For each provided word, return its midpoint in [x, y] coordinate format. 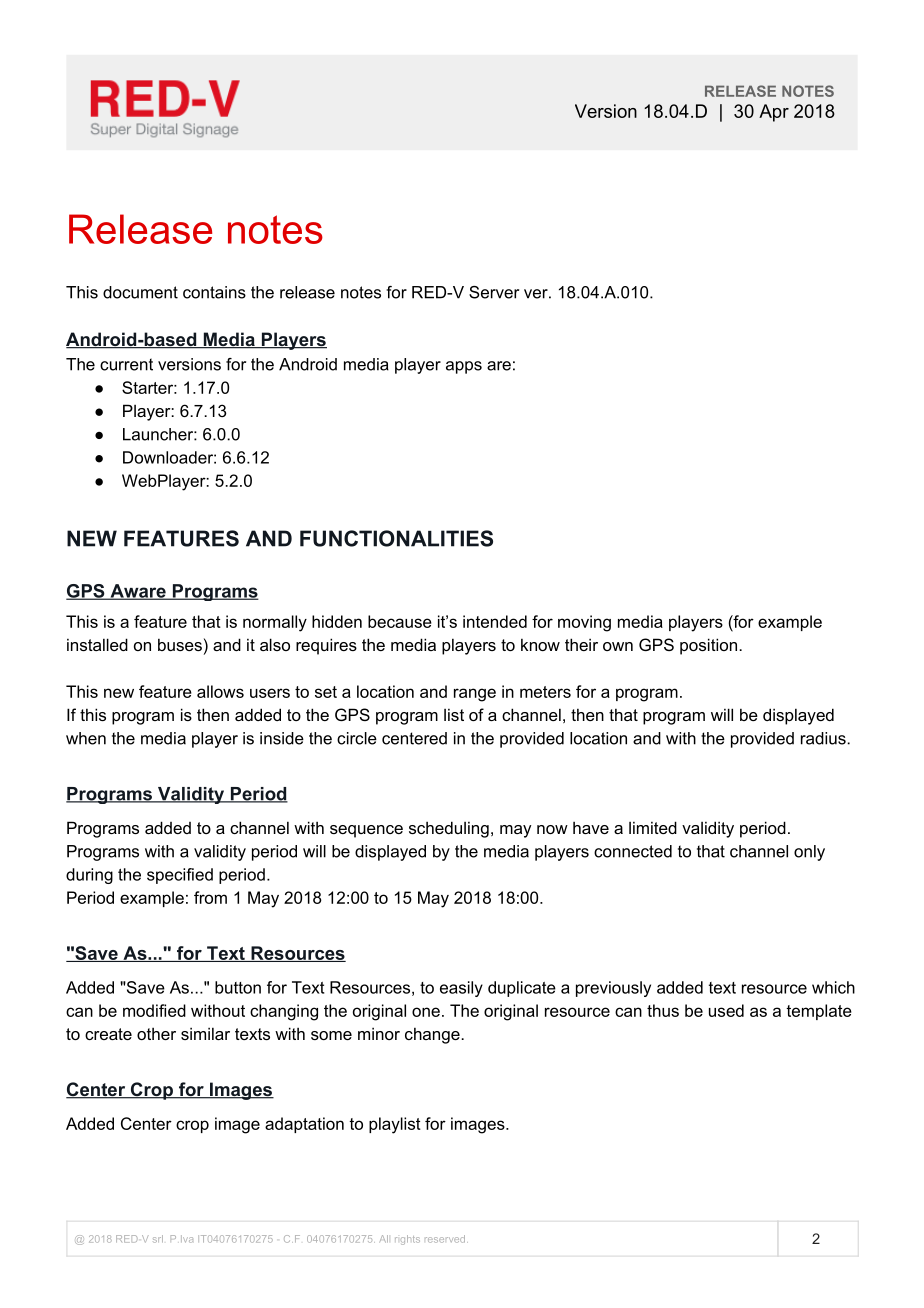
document [140, 292]
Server [494, 292]
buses [180, 644]
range [475, 695]
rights [407, 1240]
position [708, 646]
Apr [774, 113]
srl [158, 1239]
